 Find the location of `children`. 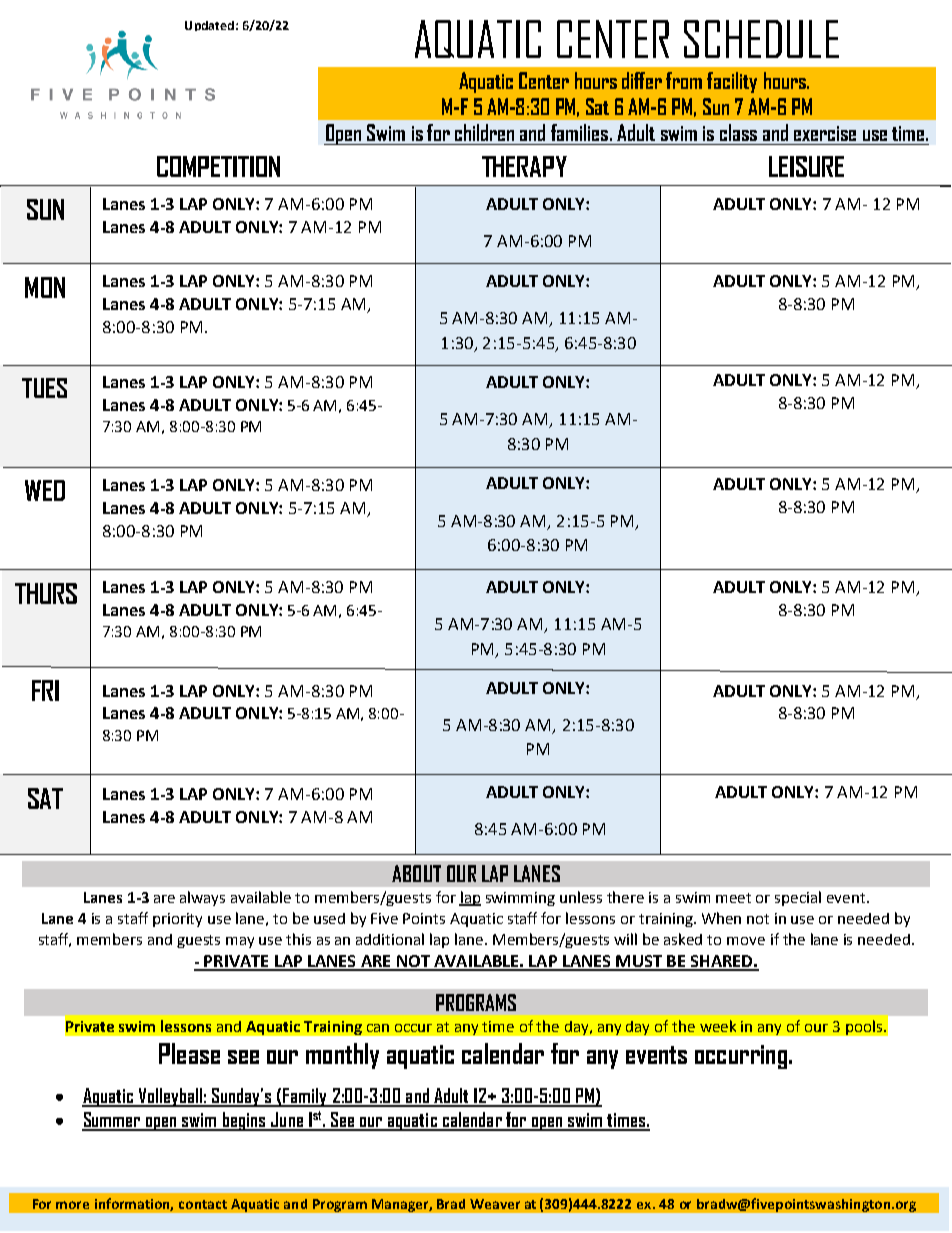

children is located at coordinates (484, 132).
